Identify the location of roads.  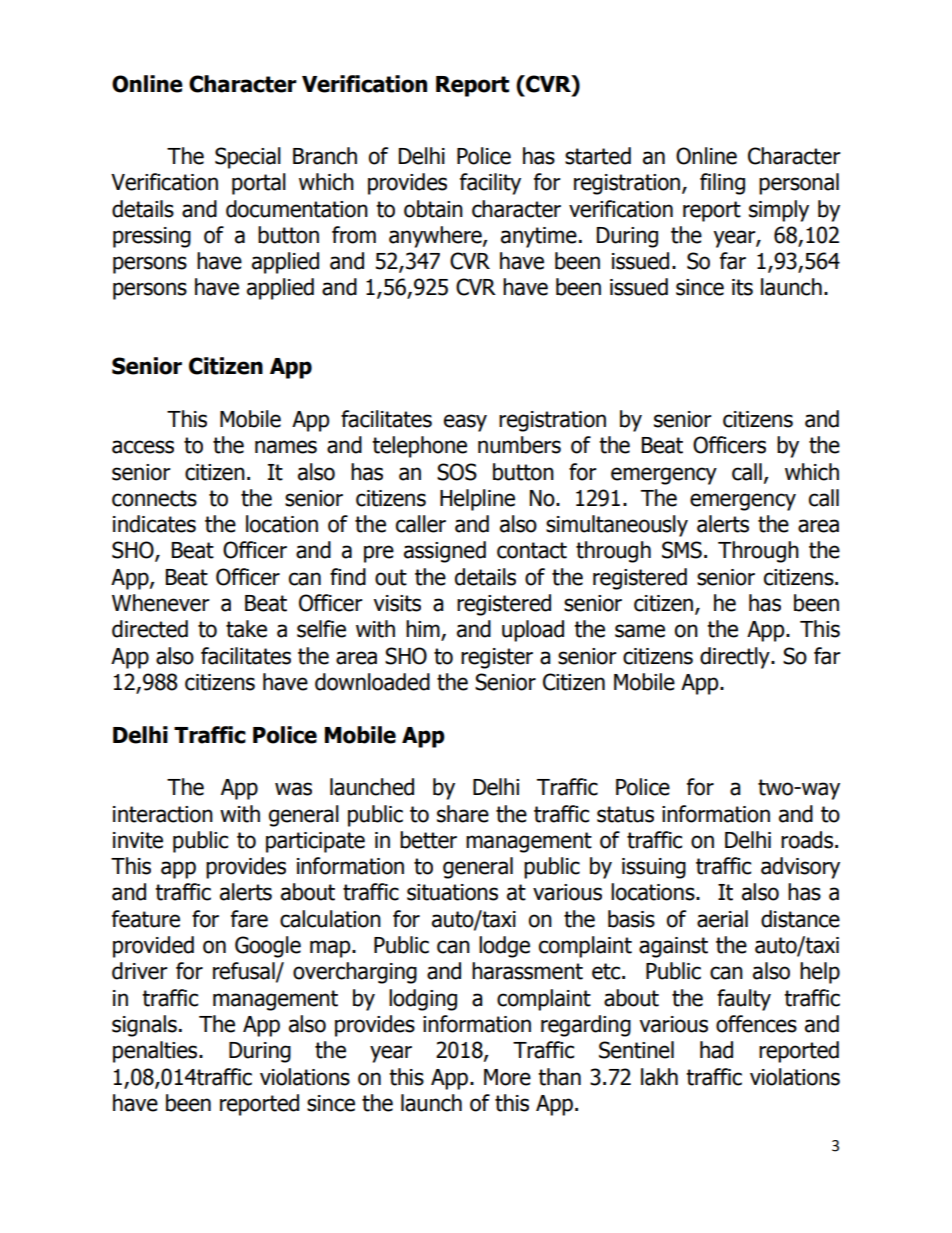
(808, 840).
